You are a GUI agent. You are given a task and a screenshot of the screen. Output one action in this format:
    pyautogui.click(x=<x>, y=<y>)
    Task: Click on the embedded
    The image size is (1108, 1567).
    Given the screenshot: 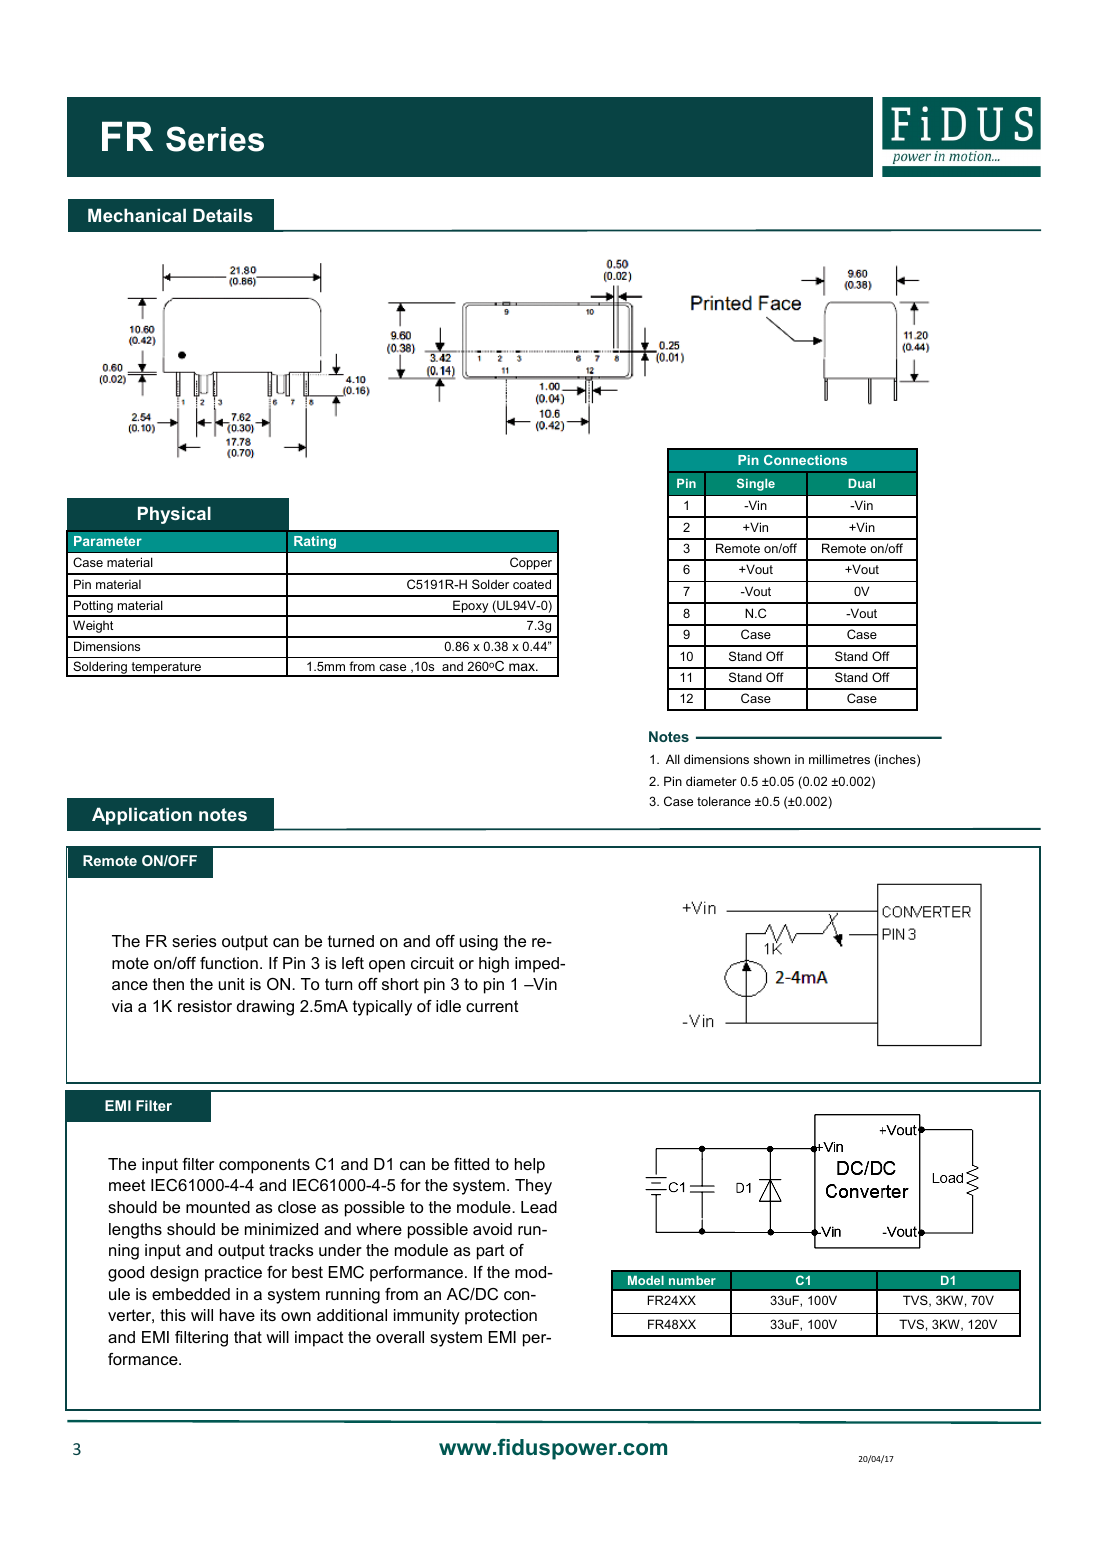 What is the action you would take?
    pyautogui.click(x=191, y=1294)
